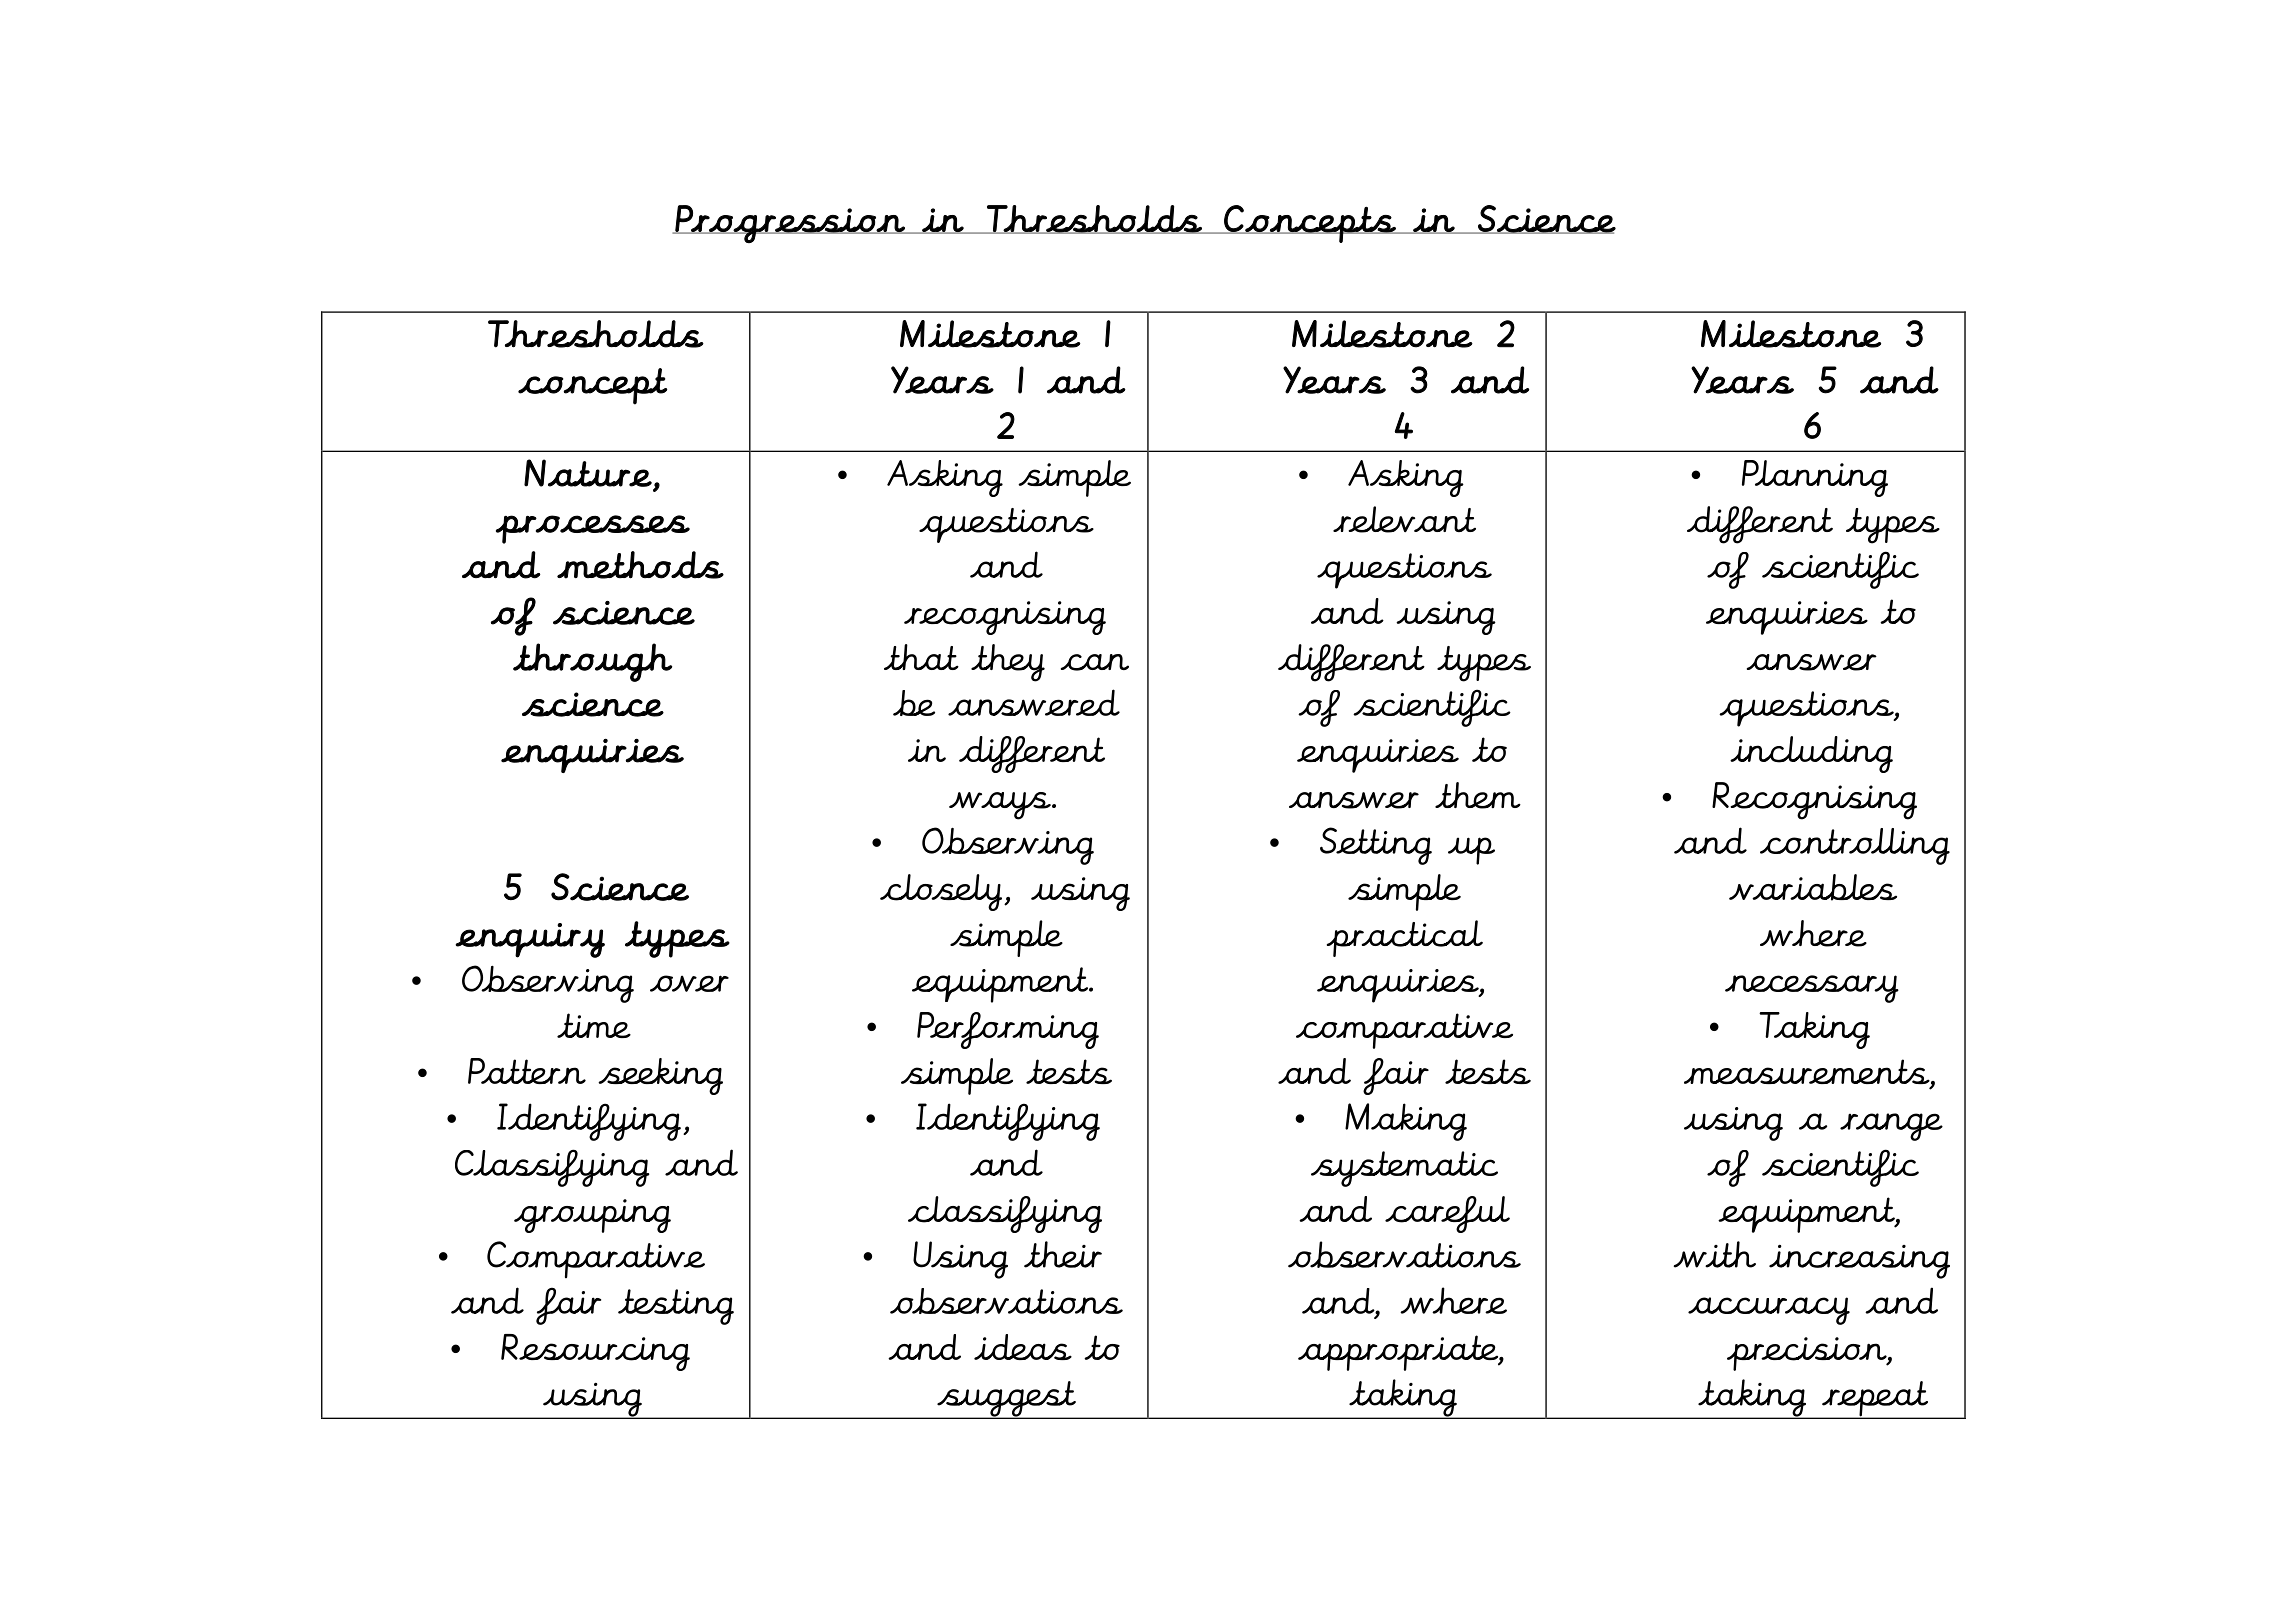 This screenshot has width=2282, height=1614. I want to click on through, so click(592, 662).
